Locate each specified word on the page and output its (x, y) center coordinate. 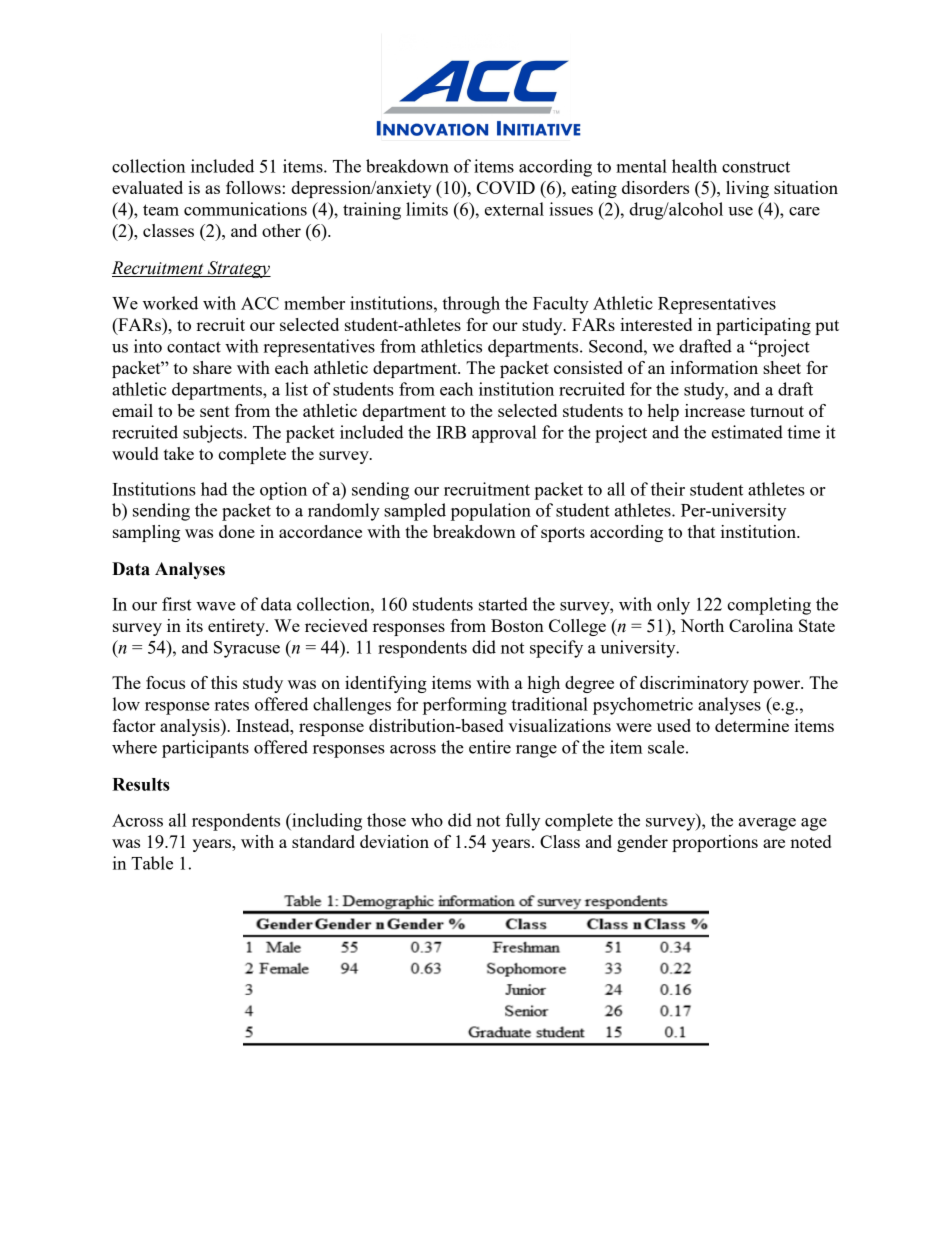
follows (253, 187)
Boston (517, 625)
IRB (451, 432)
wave (216, 606)
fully (522, 822)
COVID (506, 187)
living (747, 189)
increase (715, 410)
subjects (214, 434)
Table (152, 863)
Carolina (761, 625)
